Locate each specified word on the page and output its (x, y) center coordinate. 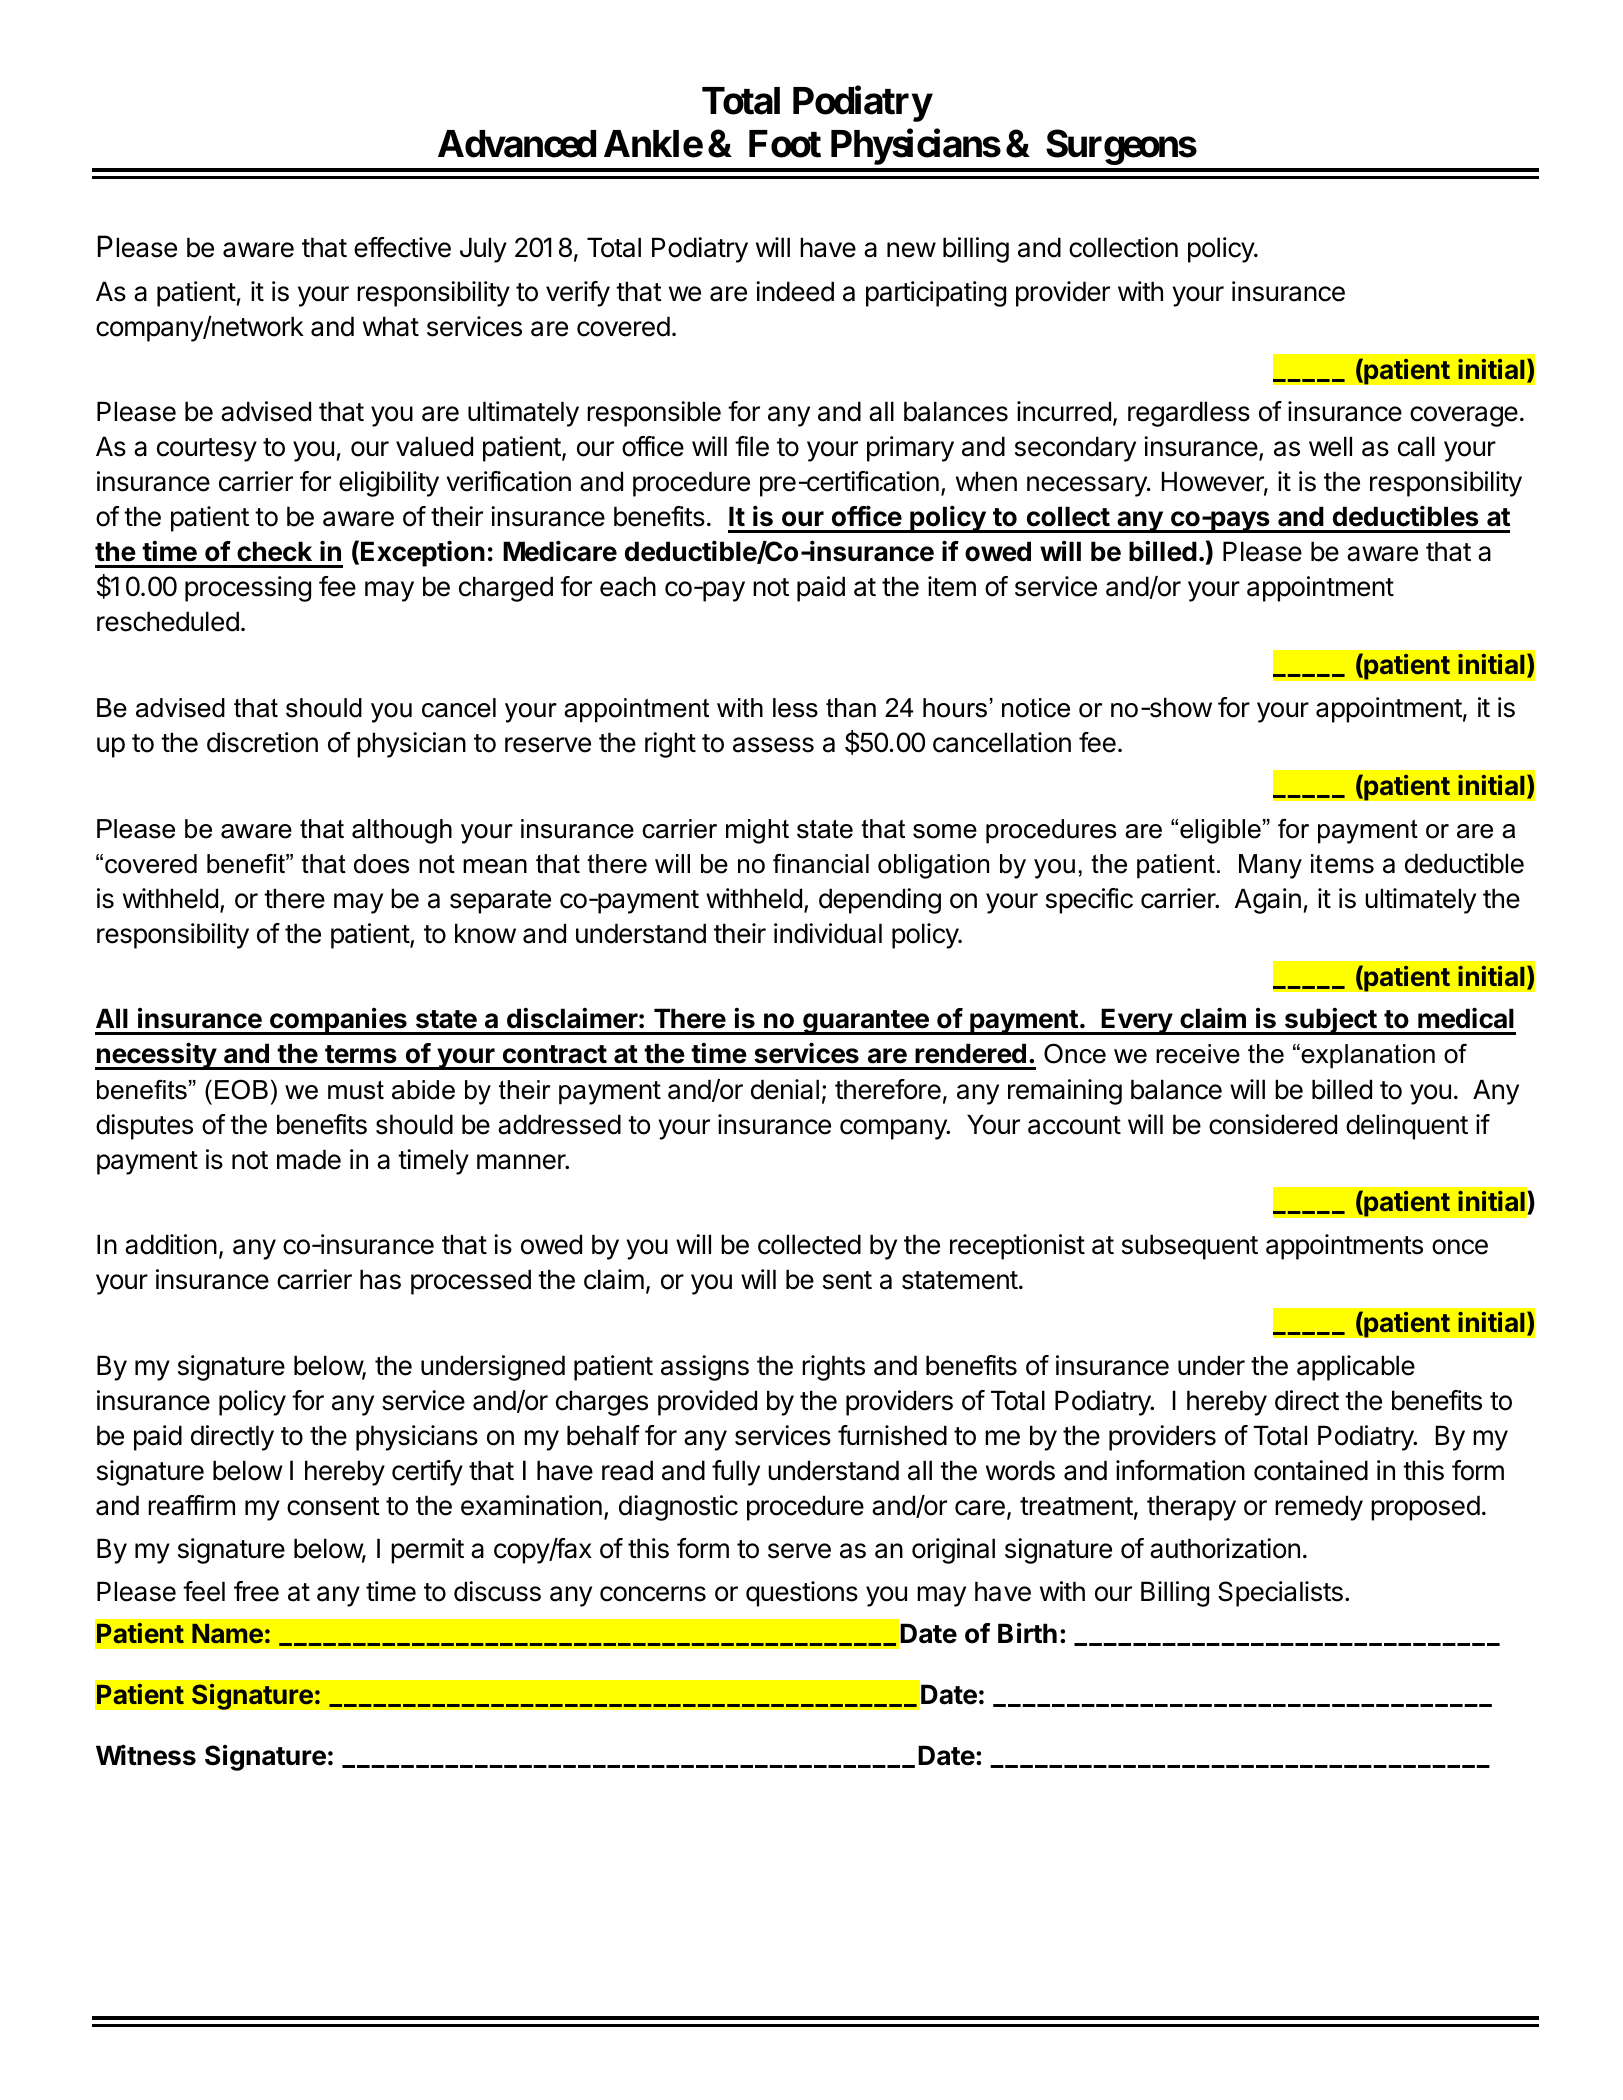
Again (1268, 901)
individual (828, 933)
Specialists (1280, 1594)
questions (802, 1594)
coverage (1464, 416)
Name (227, 1633)
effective (402, 247)
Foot (785, 144)
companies (338, 1021)
